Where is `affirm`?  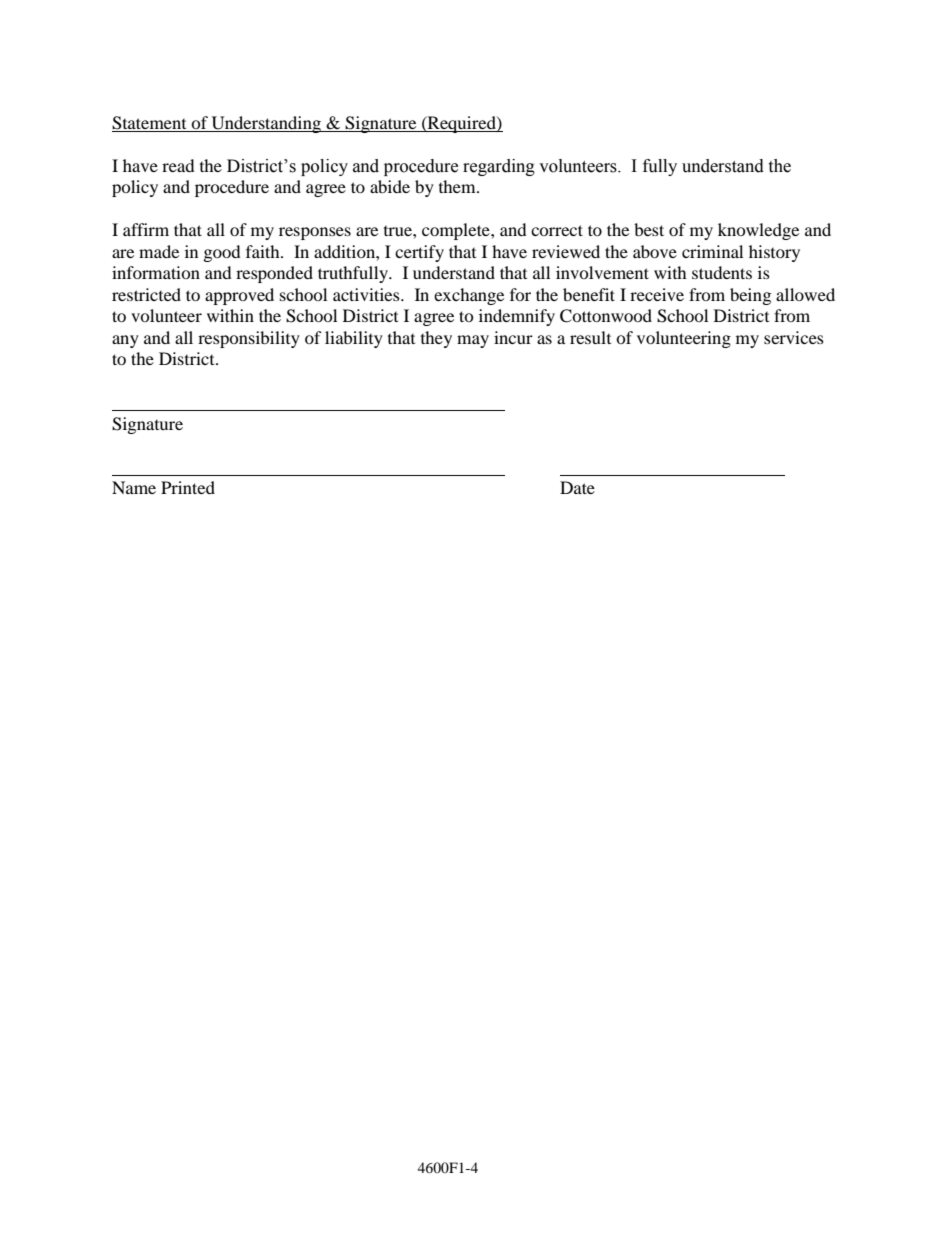
affirm is located at coordinates (146, 229).
